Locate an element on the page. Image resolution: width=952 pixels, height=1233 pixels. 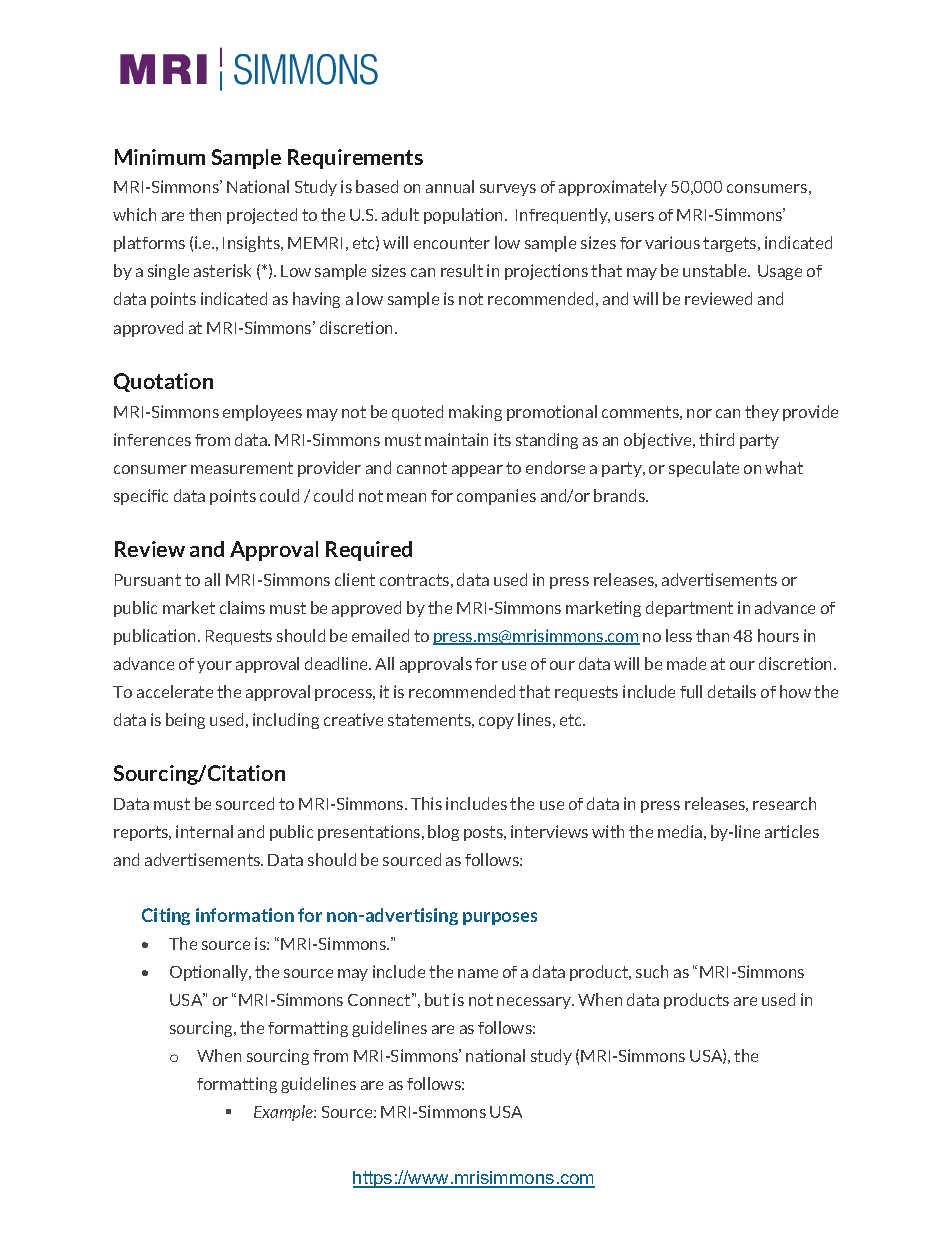
made is located at coordinates (686, 663).
